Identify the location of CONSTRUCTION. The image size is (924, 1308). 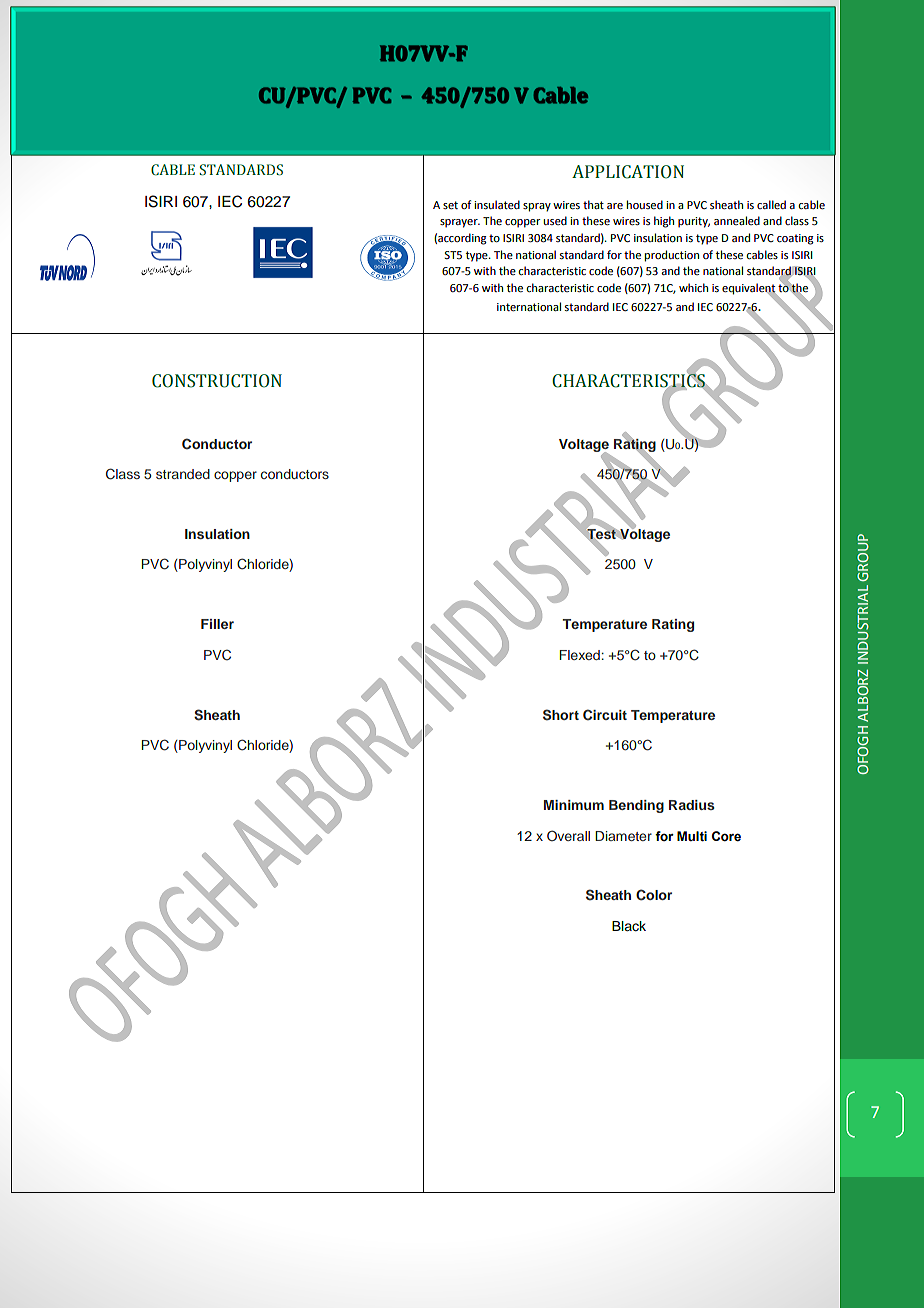
(217, 381).
